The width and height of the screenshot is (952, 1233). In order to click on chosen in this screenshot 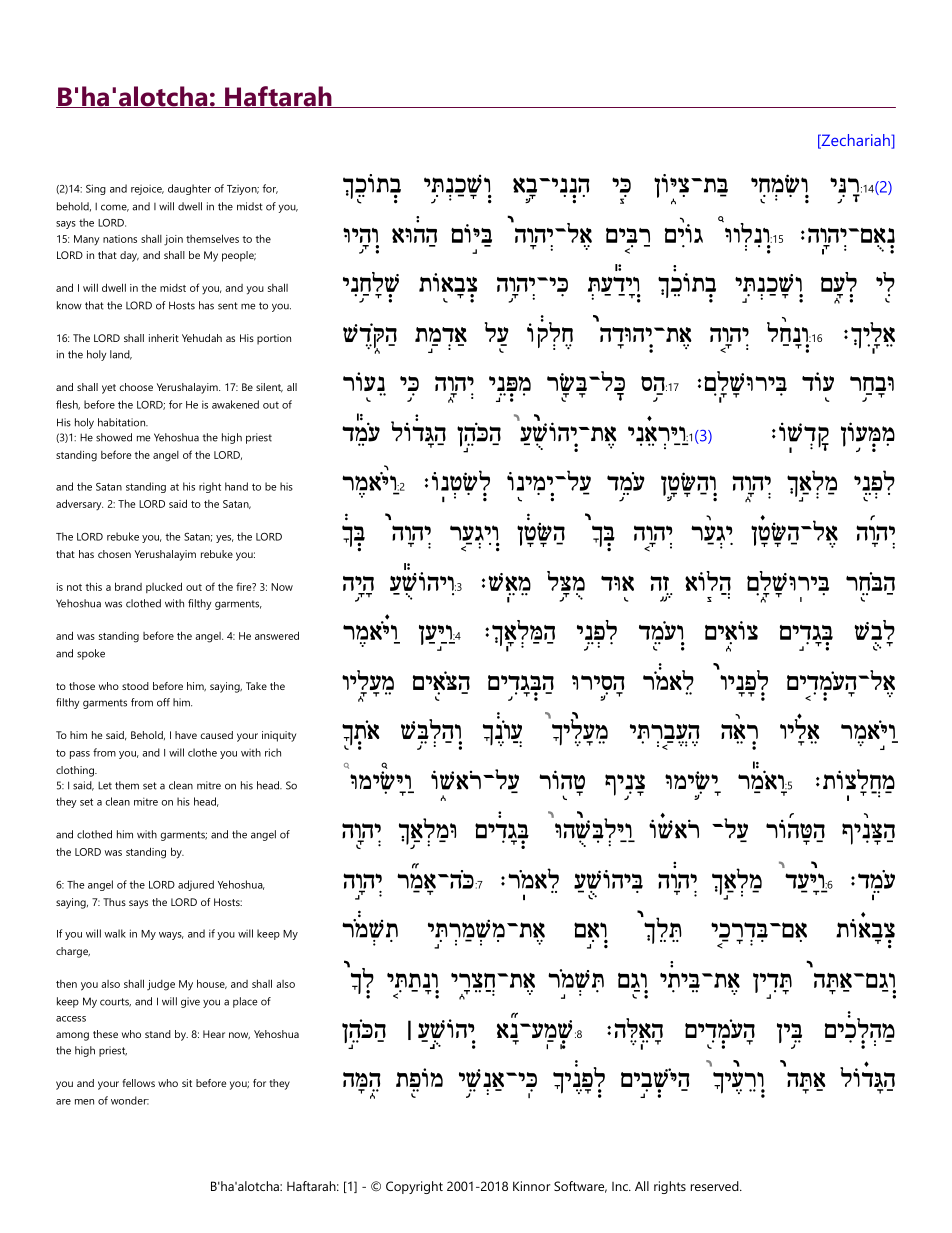, I will do `click(114, 554)`.
